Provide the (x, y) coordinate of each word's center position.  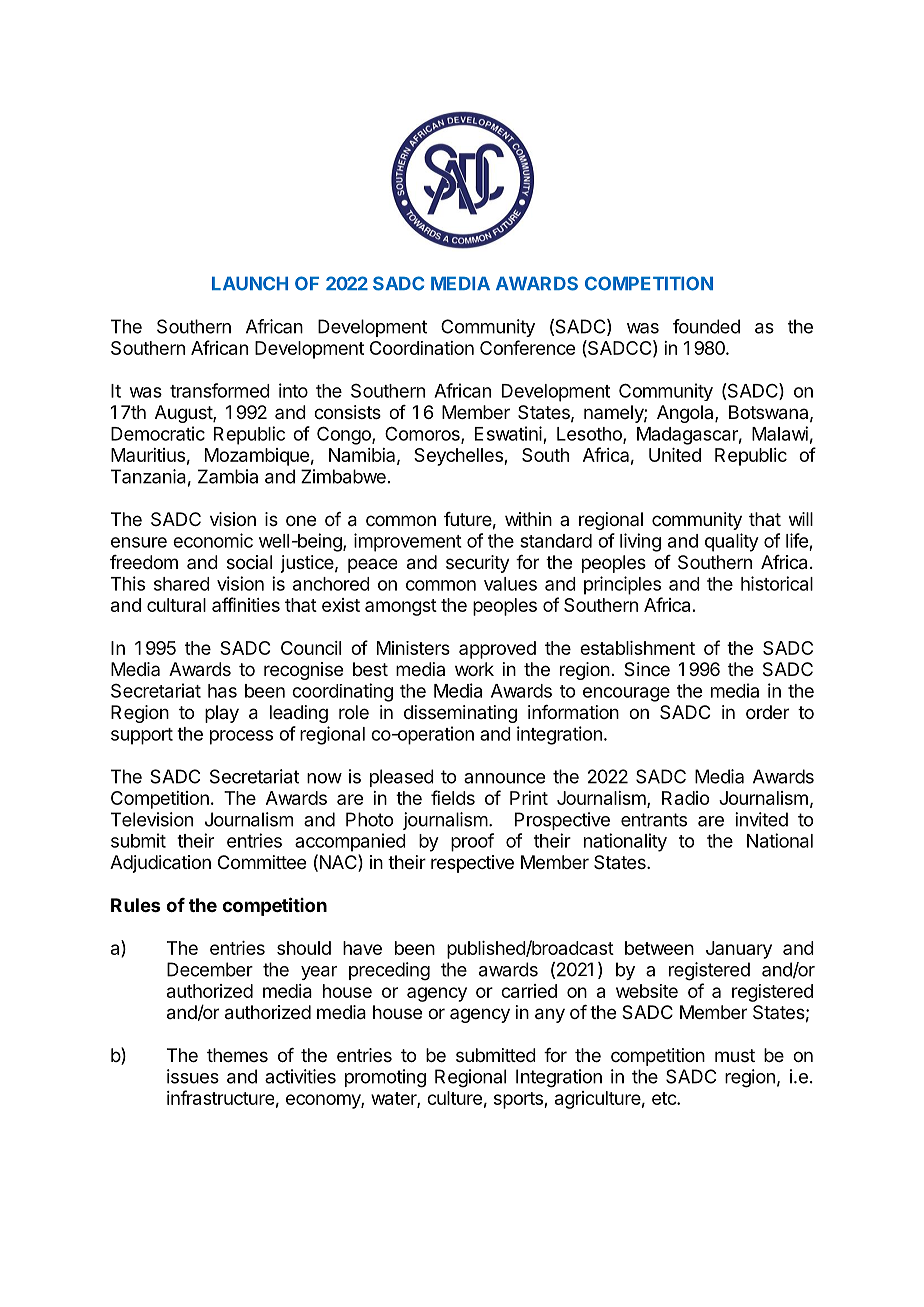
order (767, 712)
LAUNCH (250, 283)
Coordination (422, 348)
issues (193, 1076)
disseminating (460, 714)
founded (706, 326)
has (222, 691)
